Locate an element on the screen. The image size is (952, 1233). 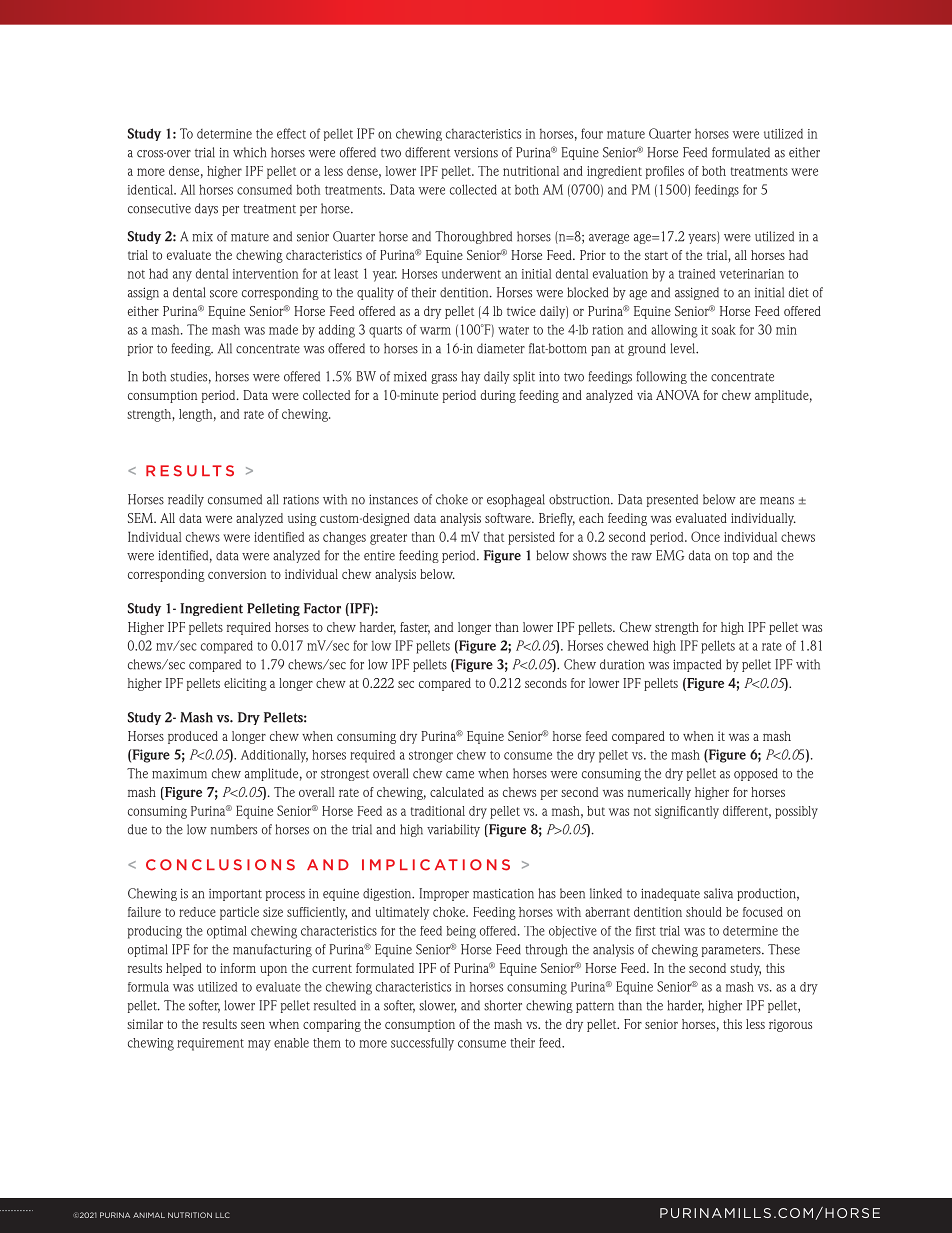
LLC is located at coordinates (222, 1215).
